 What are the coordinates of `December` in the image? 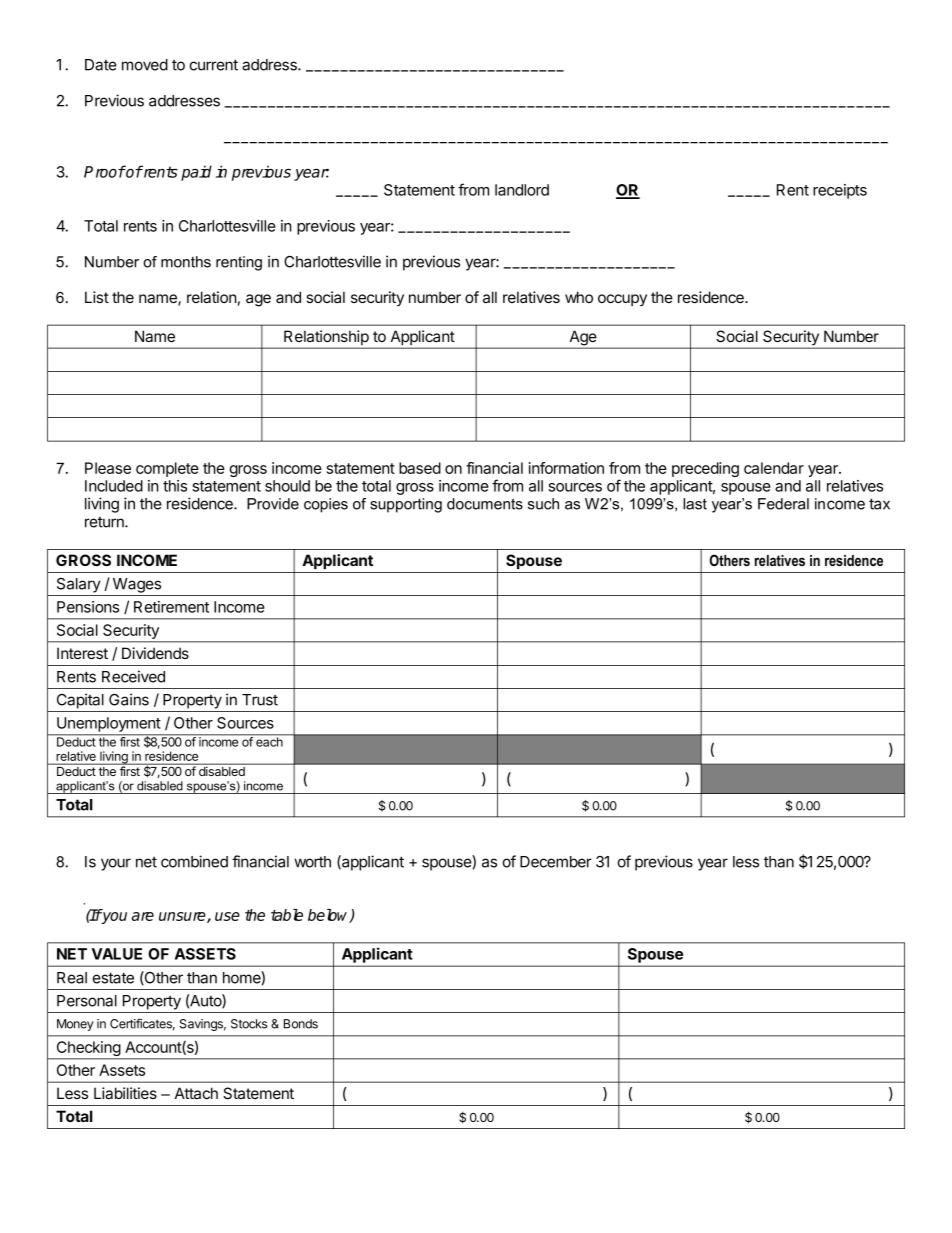 It's located at (556, 862).
